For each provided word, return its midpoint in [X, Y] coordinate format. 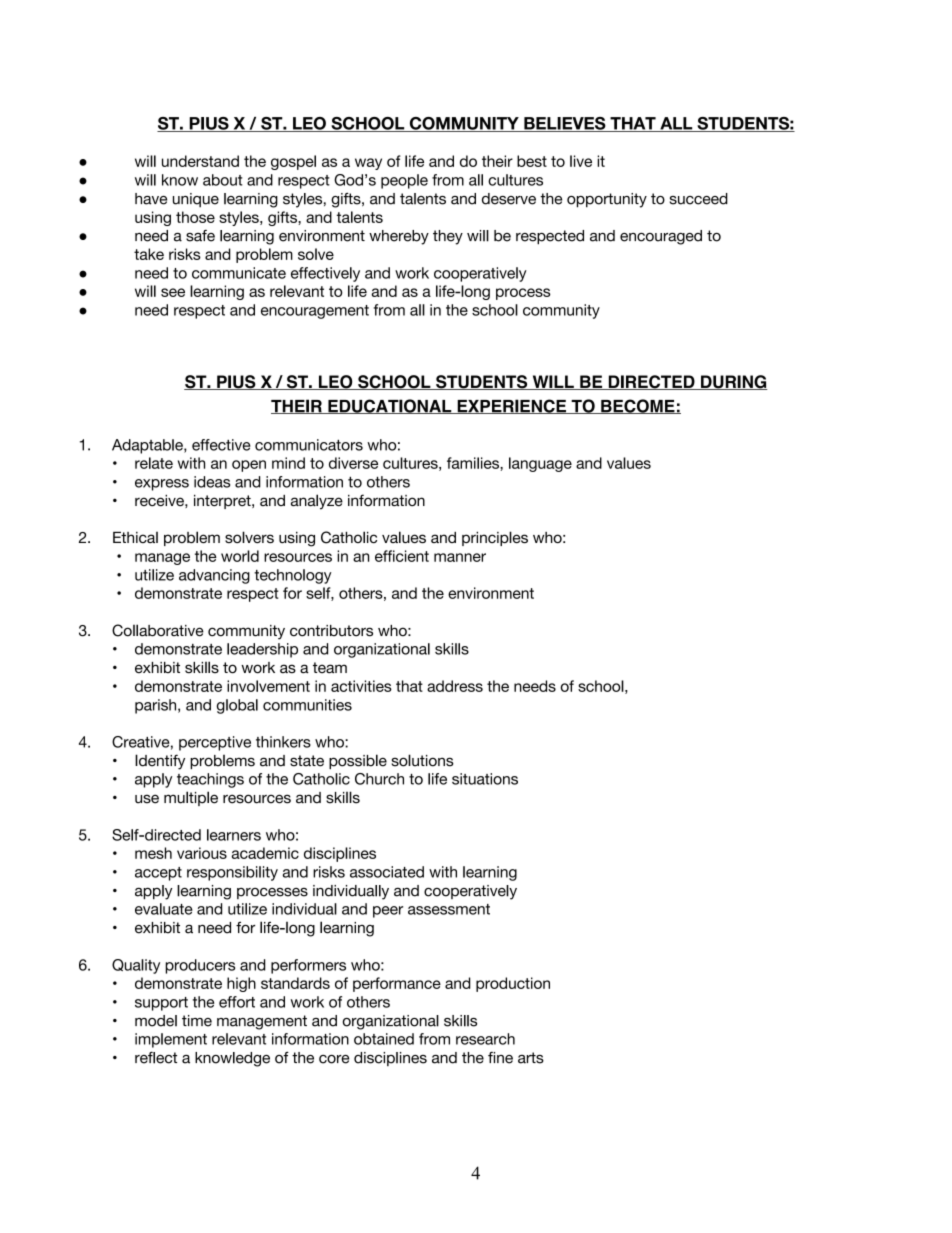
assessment [449, 909]
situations [485, 779]
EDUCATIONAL [390, 406]
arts [531, 1058]
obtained [384, 1039]
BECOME [638, 406]
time [197, 1021]
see [173, 292]
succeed [699, 199]
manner [460, 557]
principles [495, 538]
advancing [214, 576]
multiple [191, 798]
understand [200, 161]
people [404, 181]
